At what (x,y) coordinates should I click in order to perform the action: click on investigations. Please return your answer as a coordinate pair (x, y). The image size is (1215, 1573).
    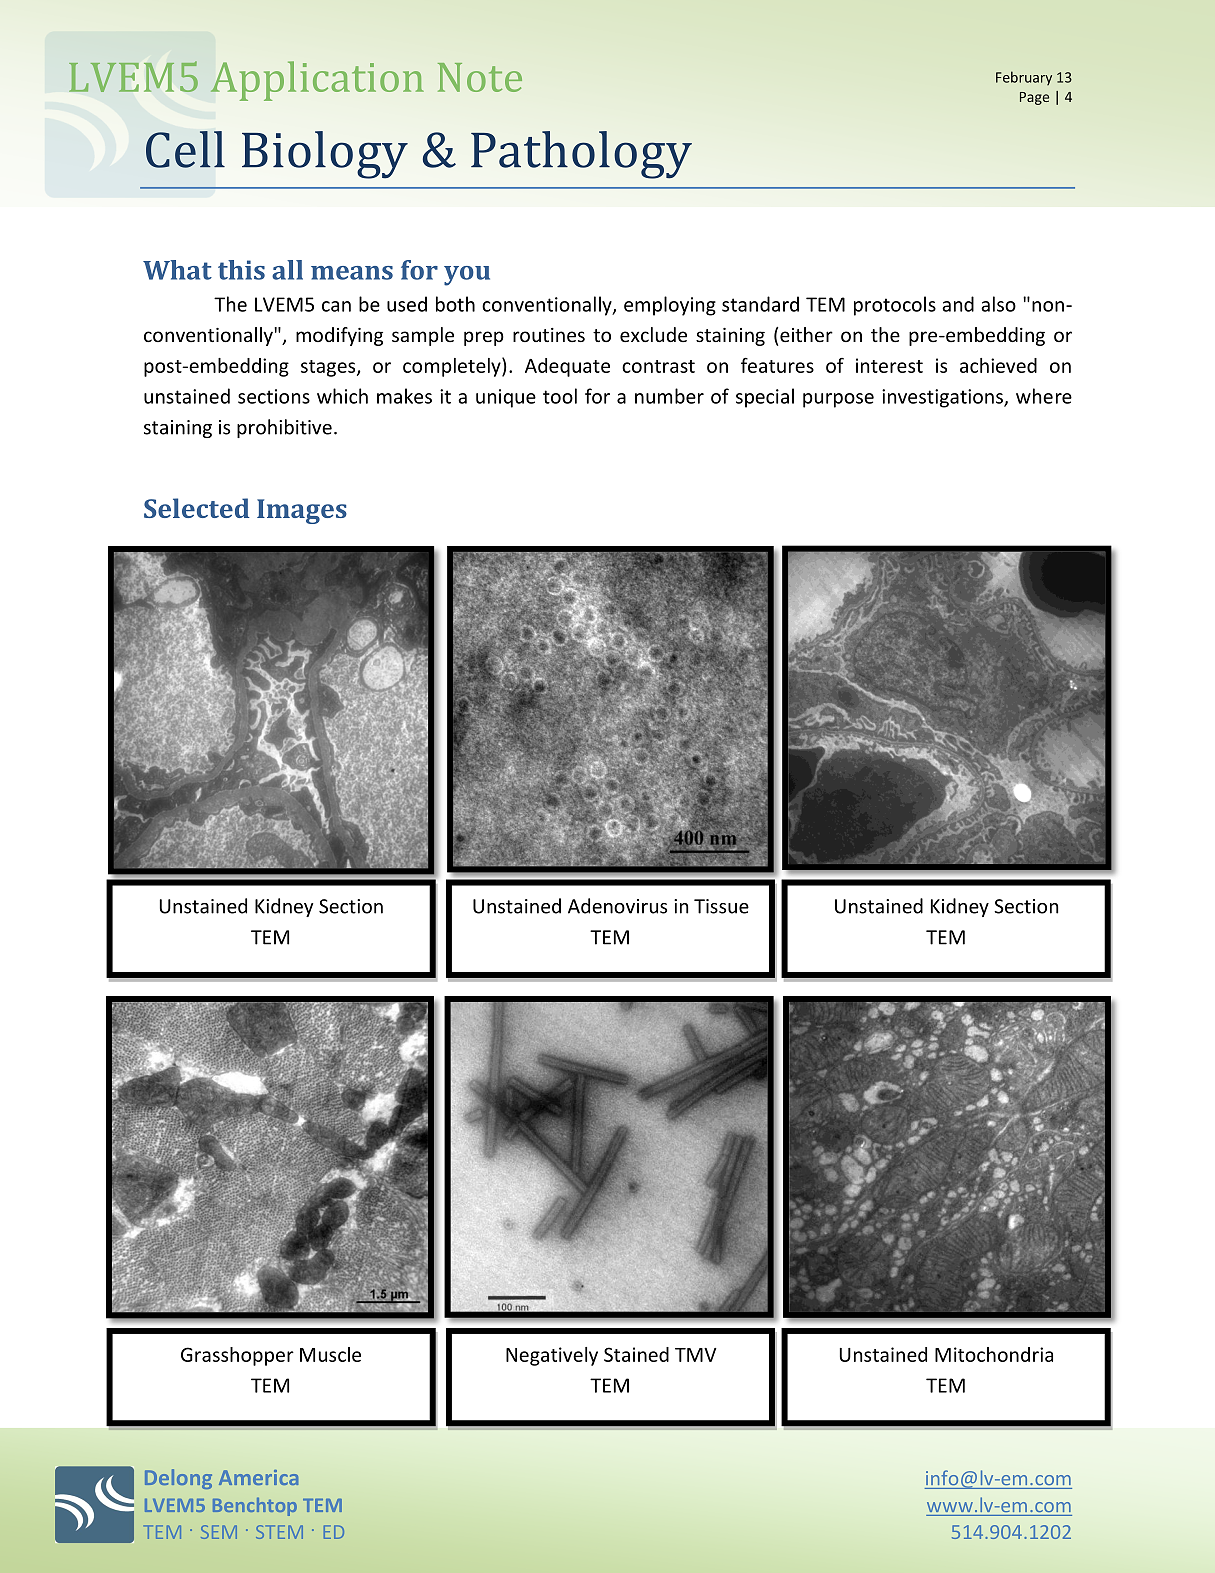
    Looking at the image, I should click on (943, 398).
